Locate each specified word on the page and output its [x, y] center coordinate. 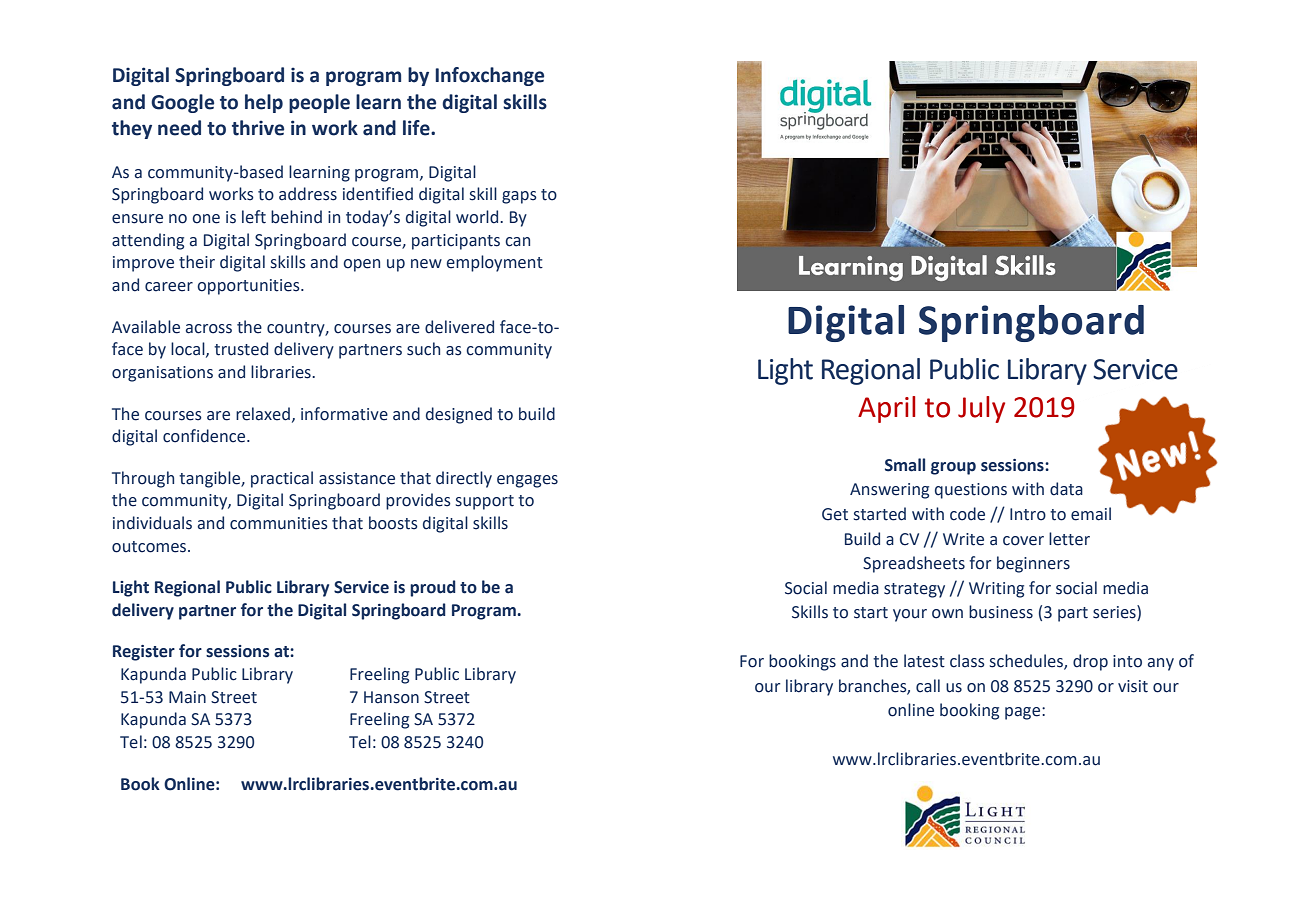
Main [187, 697]
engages [527, 481]
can [517, 242]
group [953, 468]
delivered [459, 327]
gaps [519, 197]
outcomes [150, 547]
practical [282, 479]
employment [495, 263]
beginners [1033, 564]
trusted [241, 349]
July [981, 409]
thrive [258, 128]
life [417, 128]
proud [433, 588]
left [254, 217]
